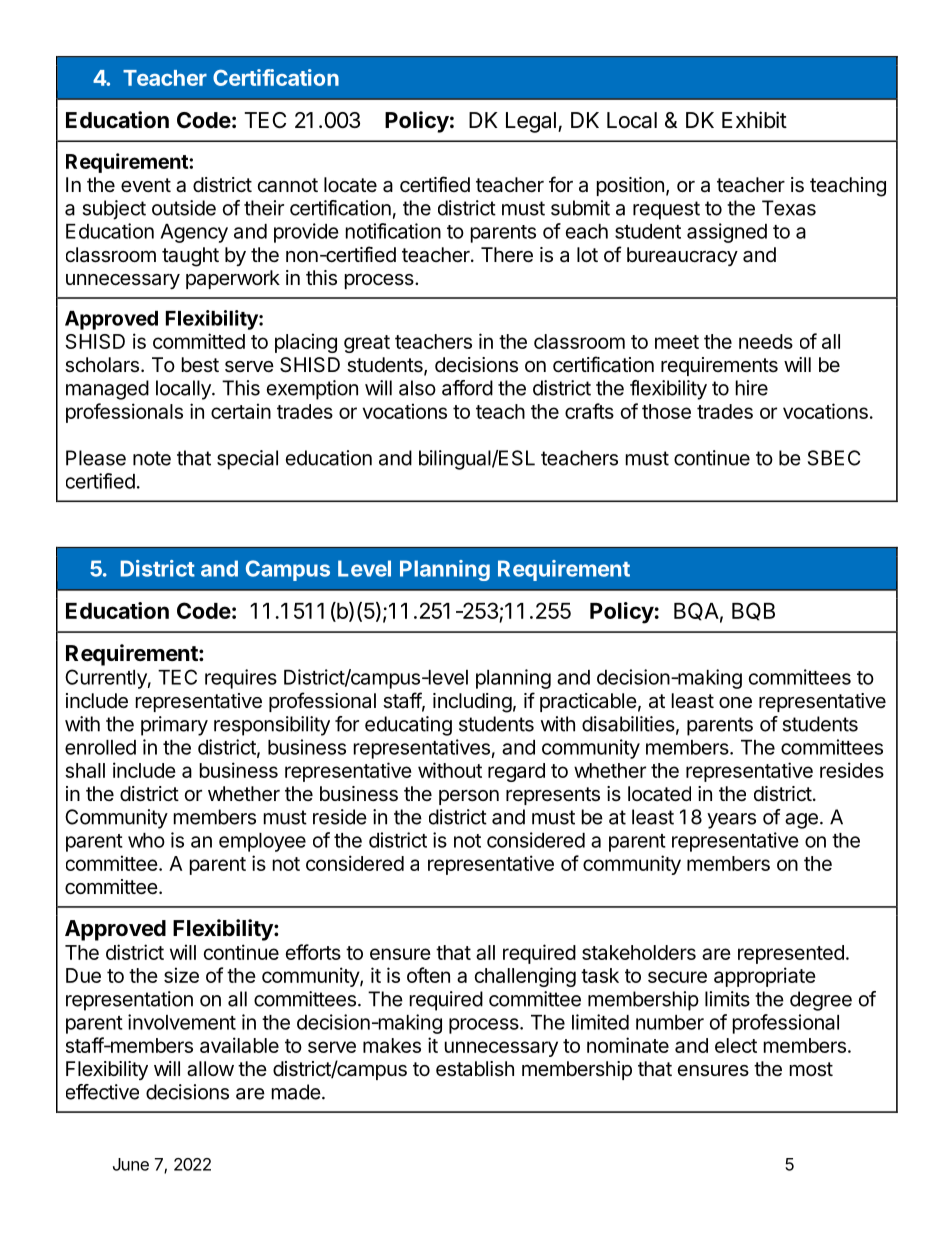  I want to click on requires, so click(241, 679).
